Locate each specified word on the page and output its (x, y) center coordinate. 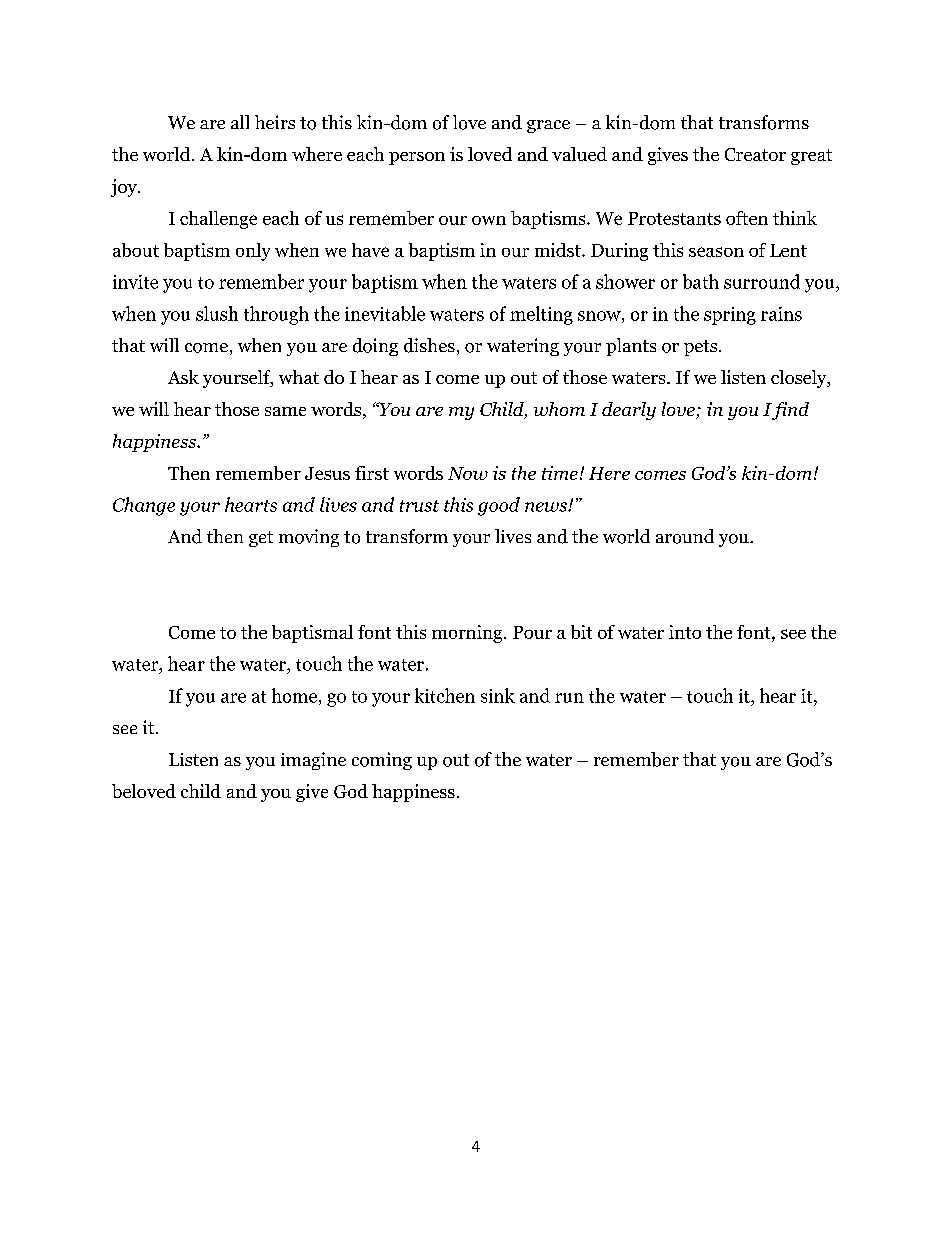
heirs (275, 122)
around (685, 536)
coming (382, 761)
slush (217, 313)
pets (702, 348)
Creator (755, 154)
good (499, 506)
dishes (429, 345)
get (261, 539)
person (417, 158)
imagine (313, 761)
